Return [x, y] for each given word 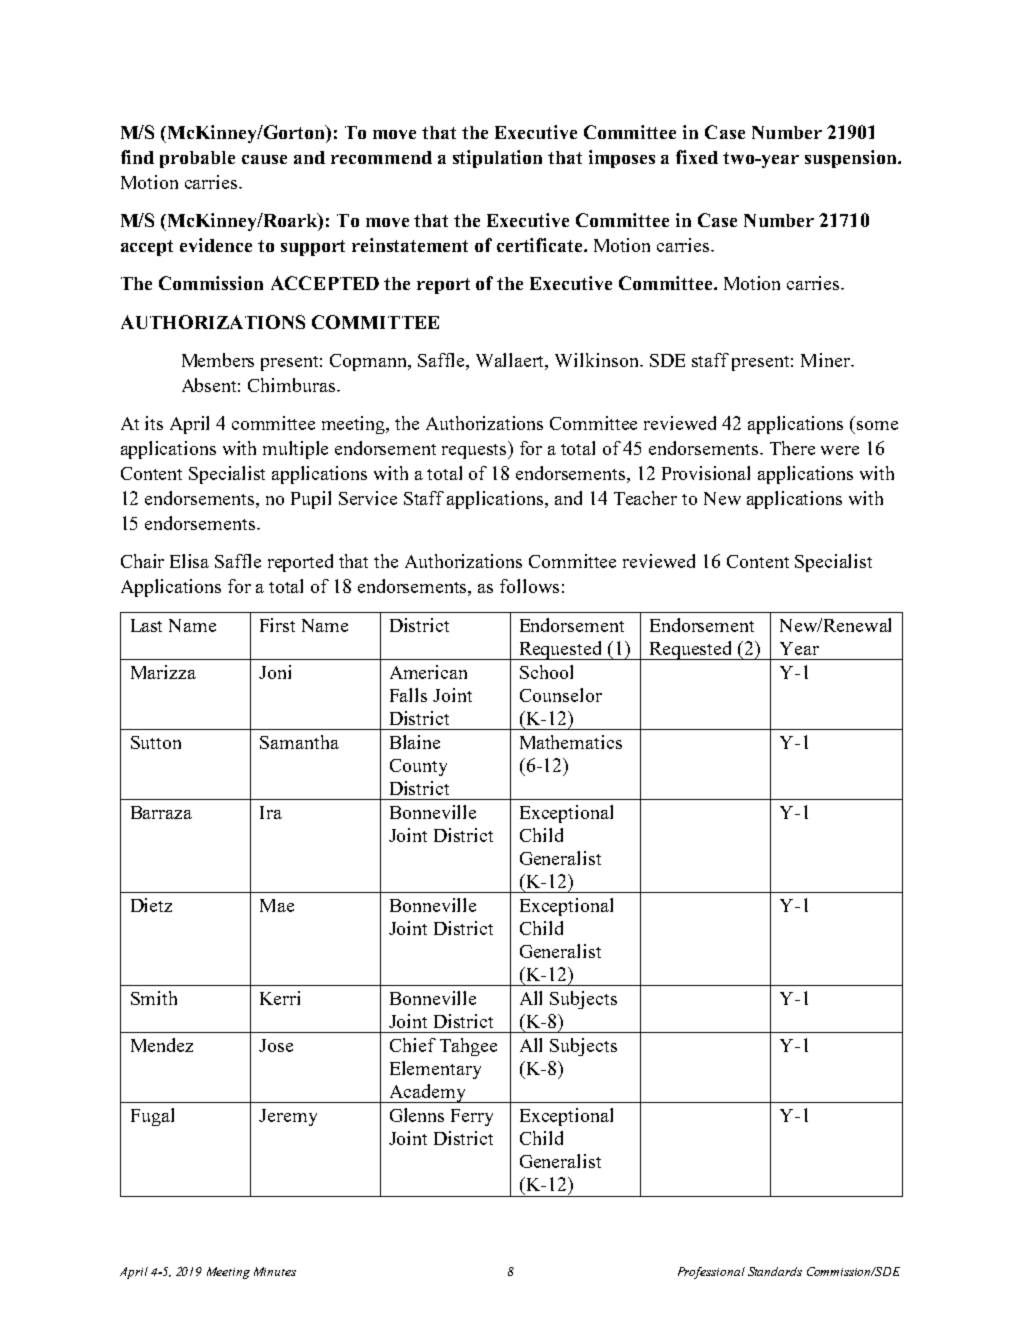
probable [197, 159]
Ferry [472, 1117]
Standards [775, 1271]
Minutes [275, 1271]
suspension [852, 159]
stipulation [497, 159]
